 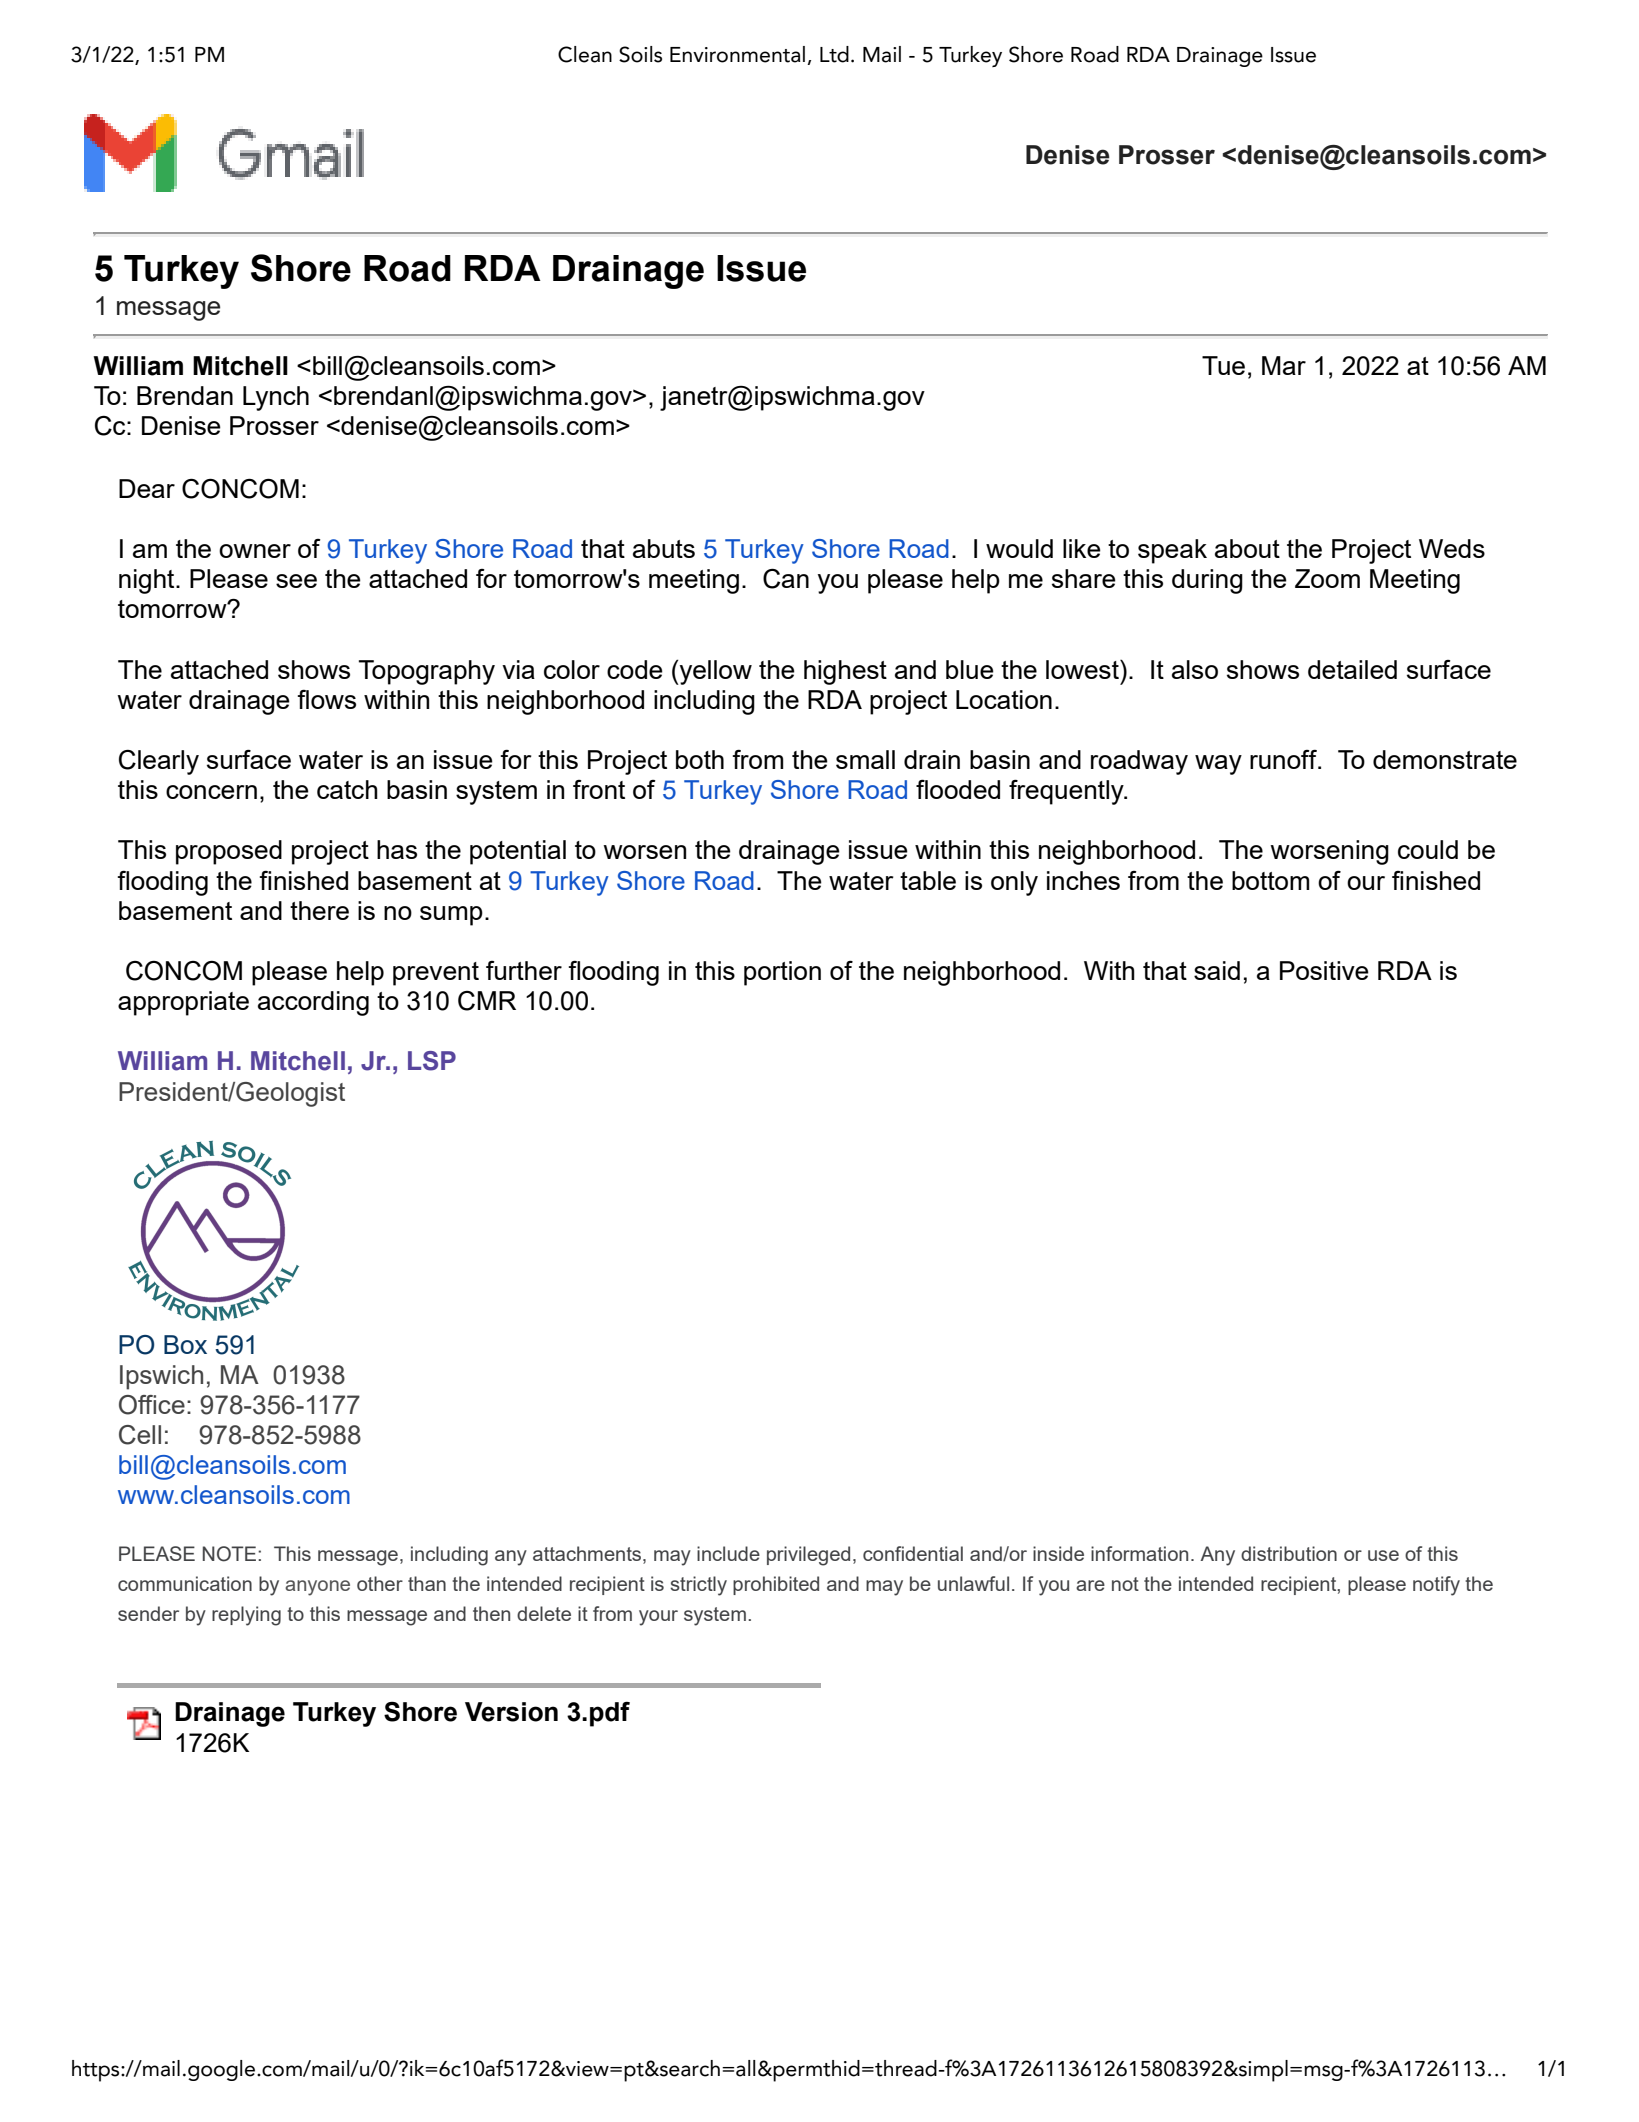 What do you see at coordinates (255, 551) in the screenshot?
I see `owner` at bounding box center [255, 551].
